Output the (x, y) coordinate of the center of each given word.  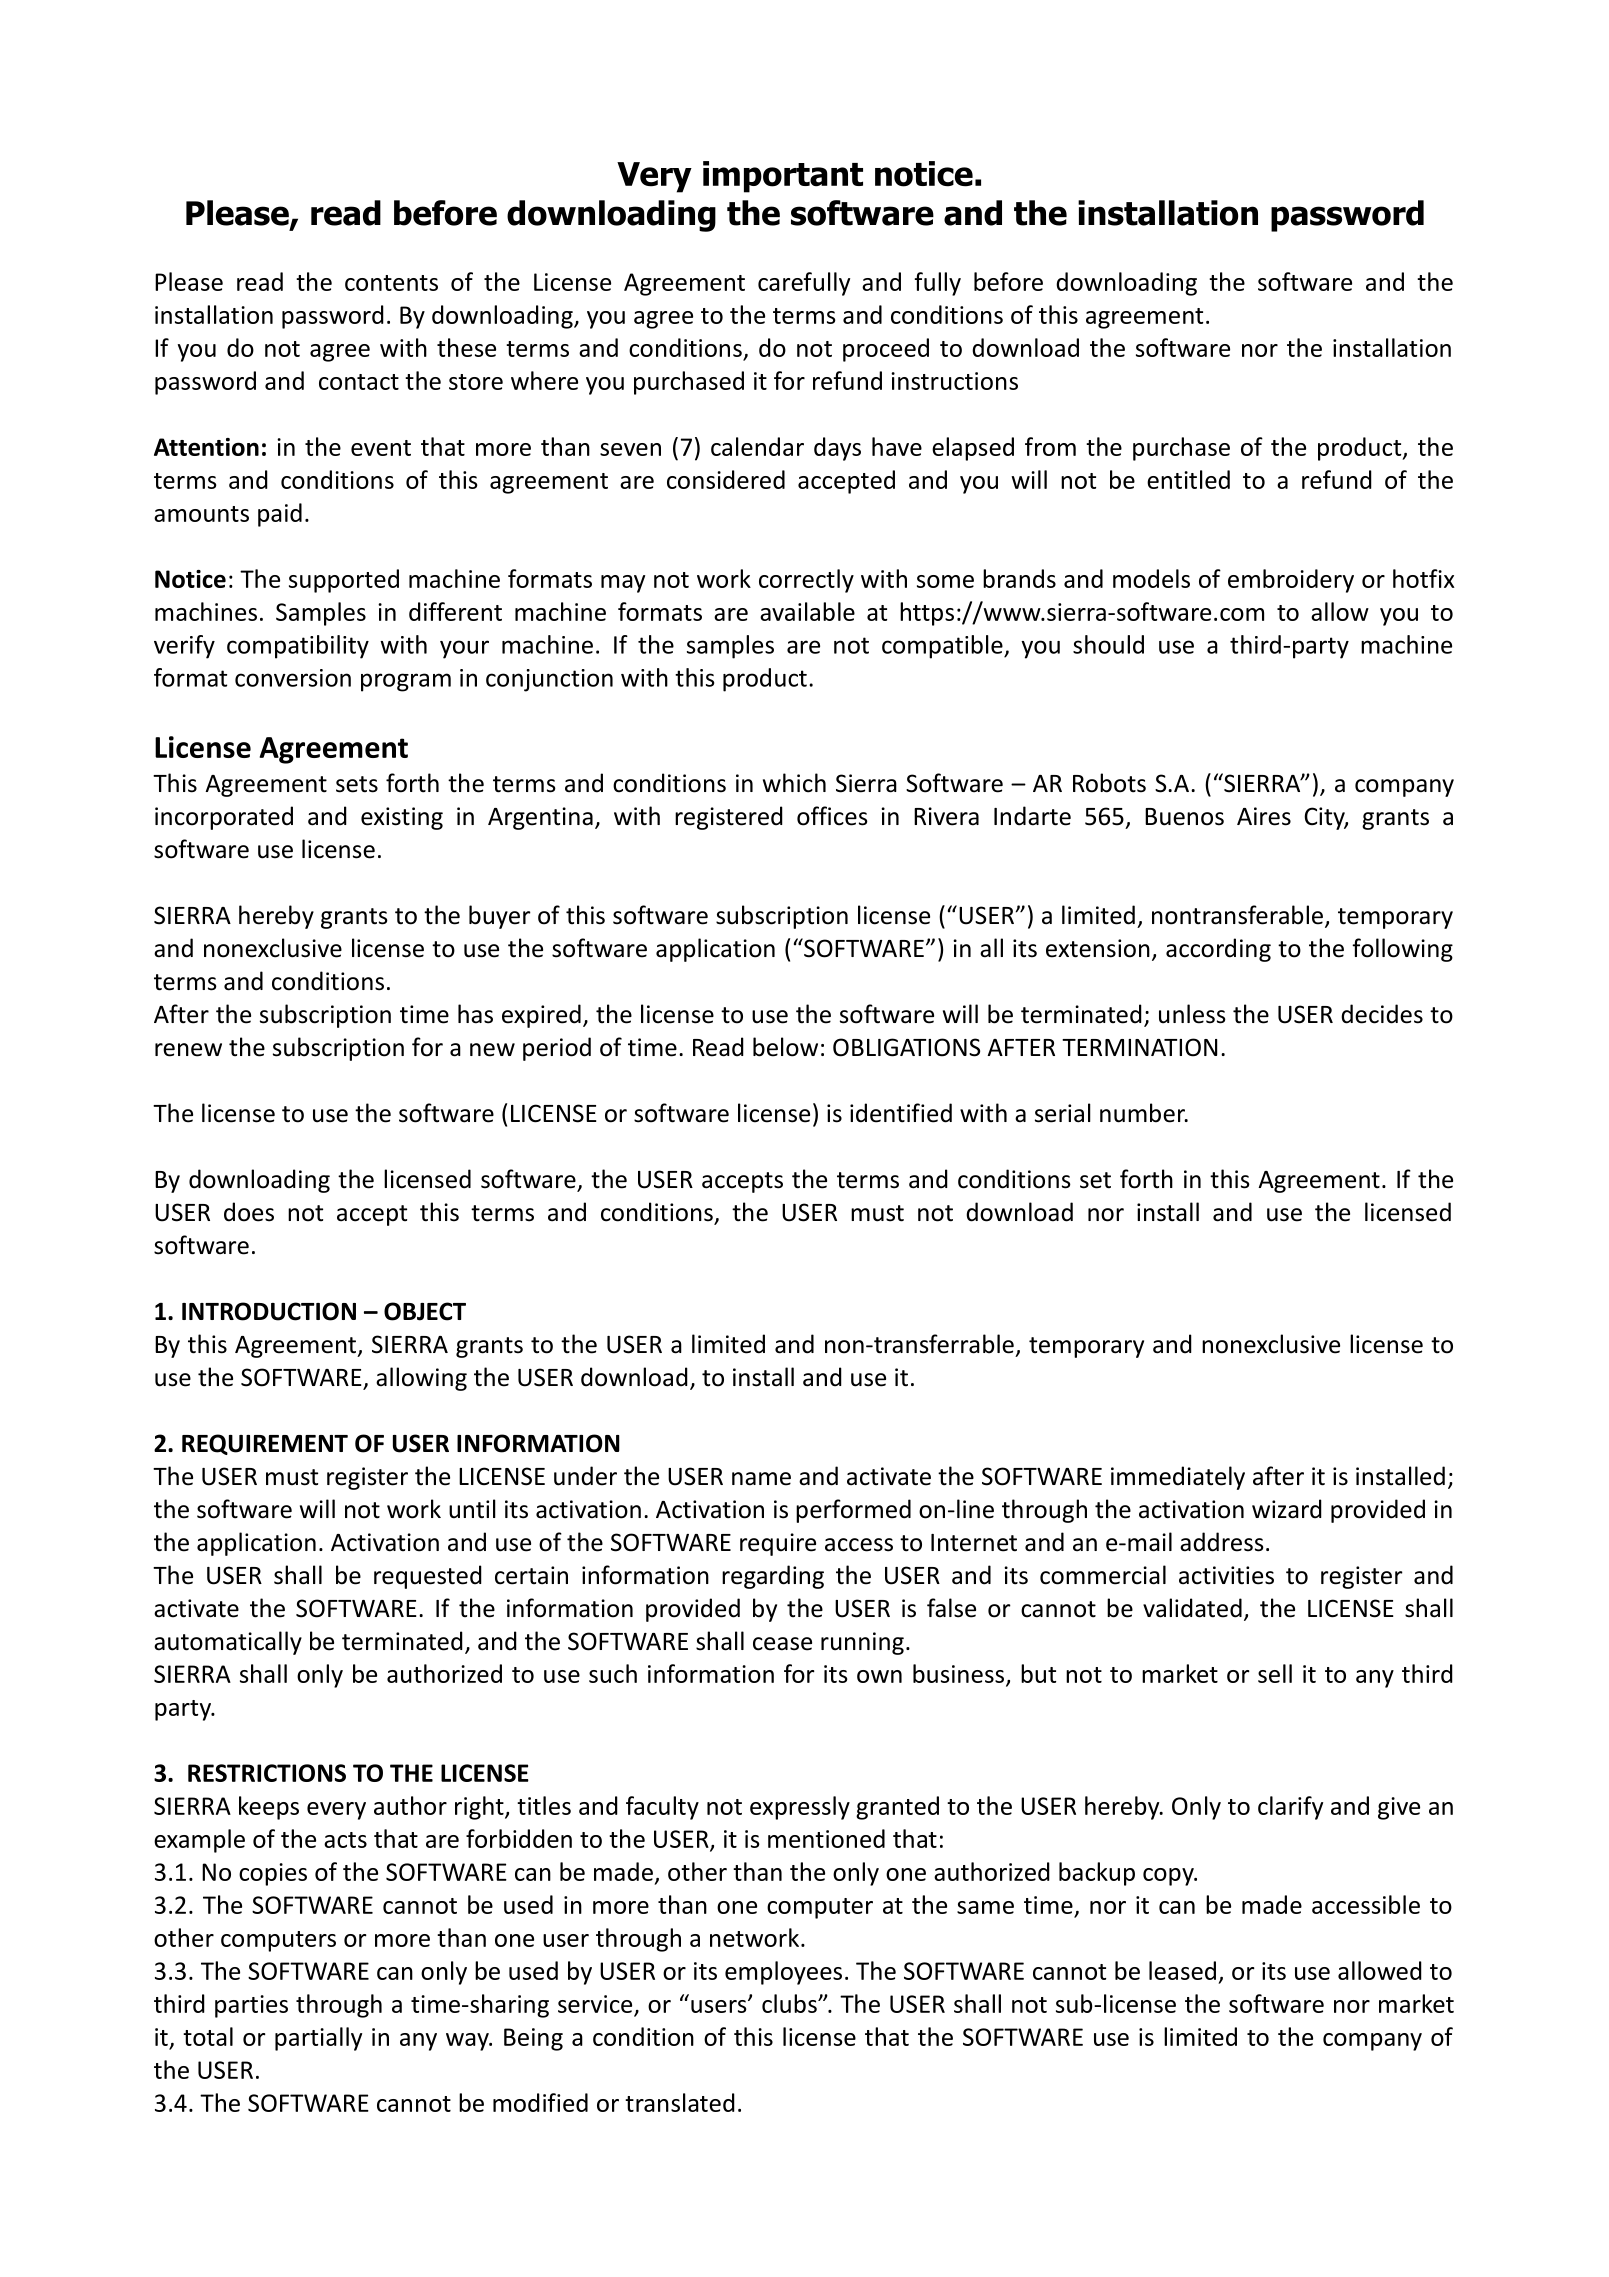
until (472, 1509)
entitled (1188, 479)
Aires (1264, 816)
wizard (1287, 1509)
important (783, 177)
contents (391, 283)
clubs (790, 2003)
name (761, 1479)
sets (357, 784)
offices (832, 816)
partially (318, 2039)
